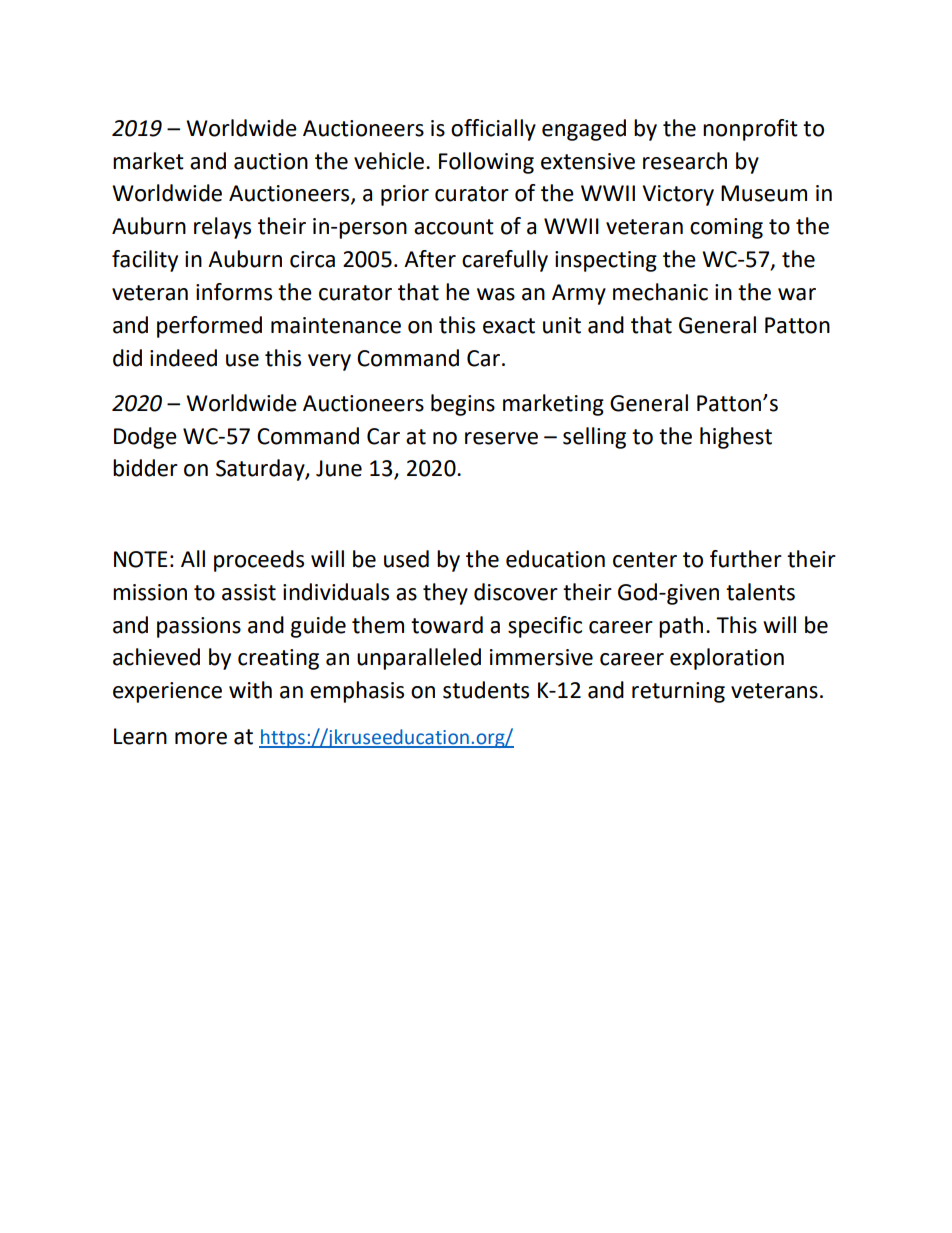 The height and width of the screenshot is (1233, 952). I want to click on reserve, so click(501, 438).
